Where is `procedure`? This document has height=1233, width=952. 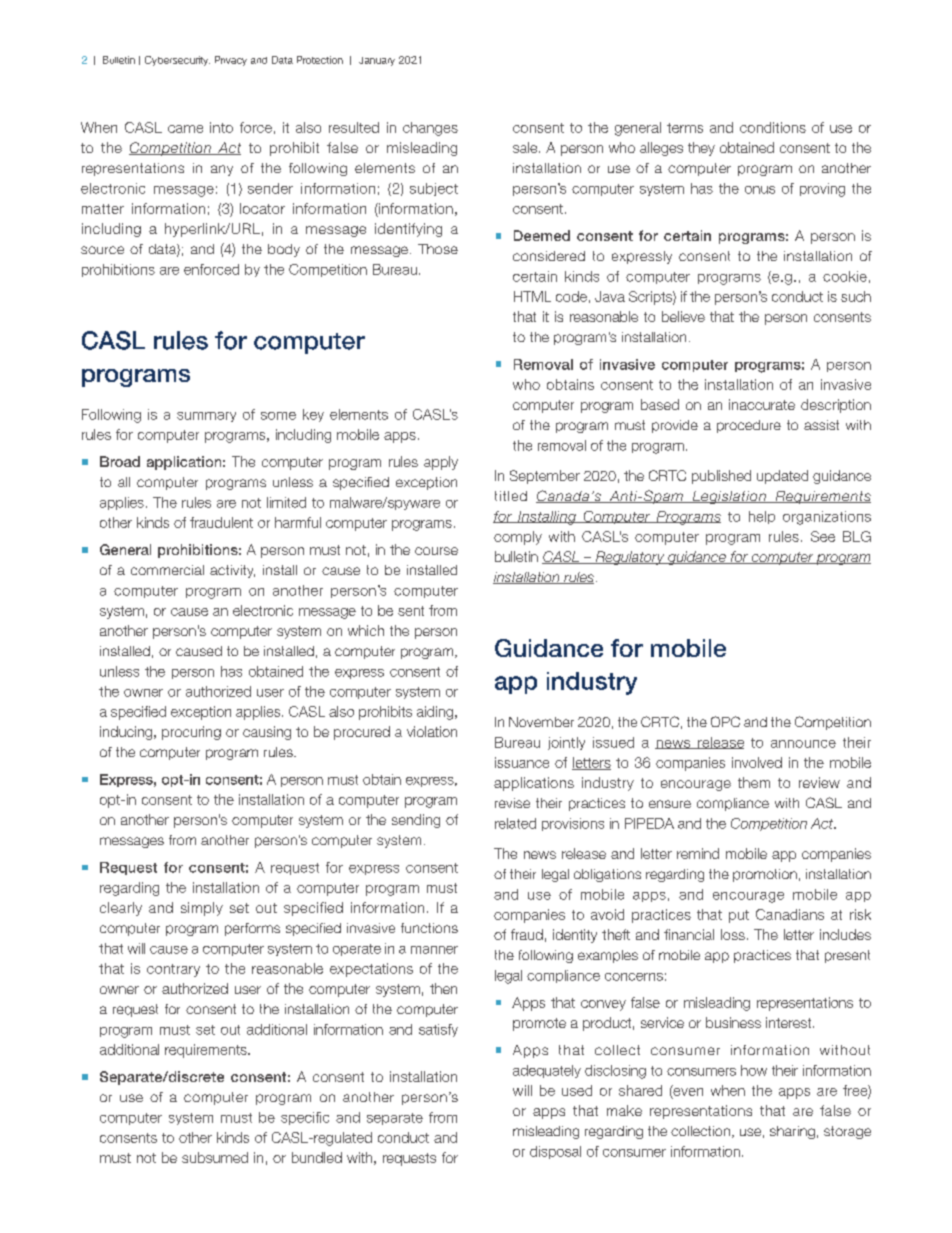 procedure is located at coordinates (749, 426).
